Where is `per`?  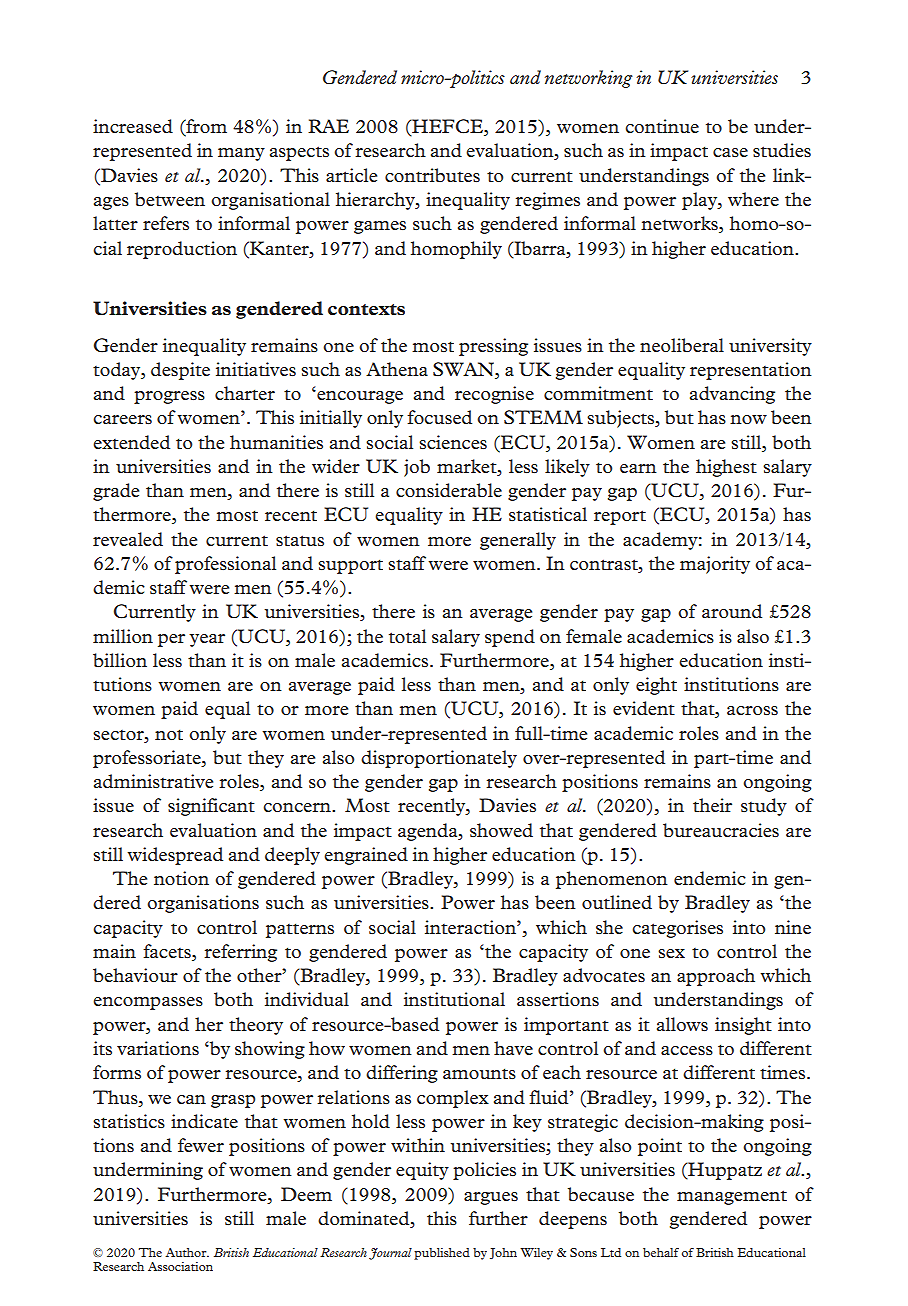
per is located at coordinates (171, 640).
